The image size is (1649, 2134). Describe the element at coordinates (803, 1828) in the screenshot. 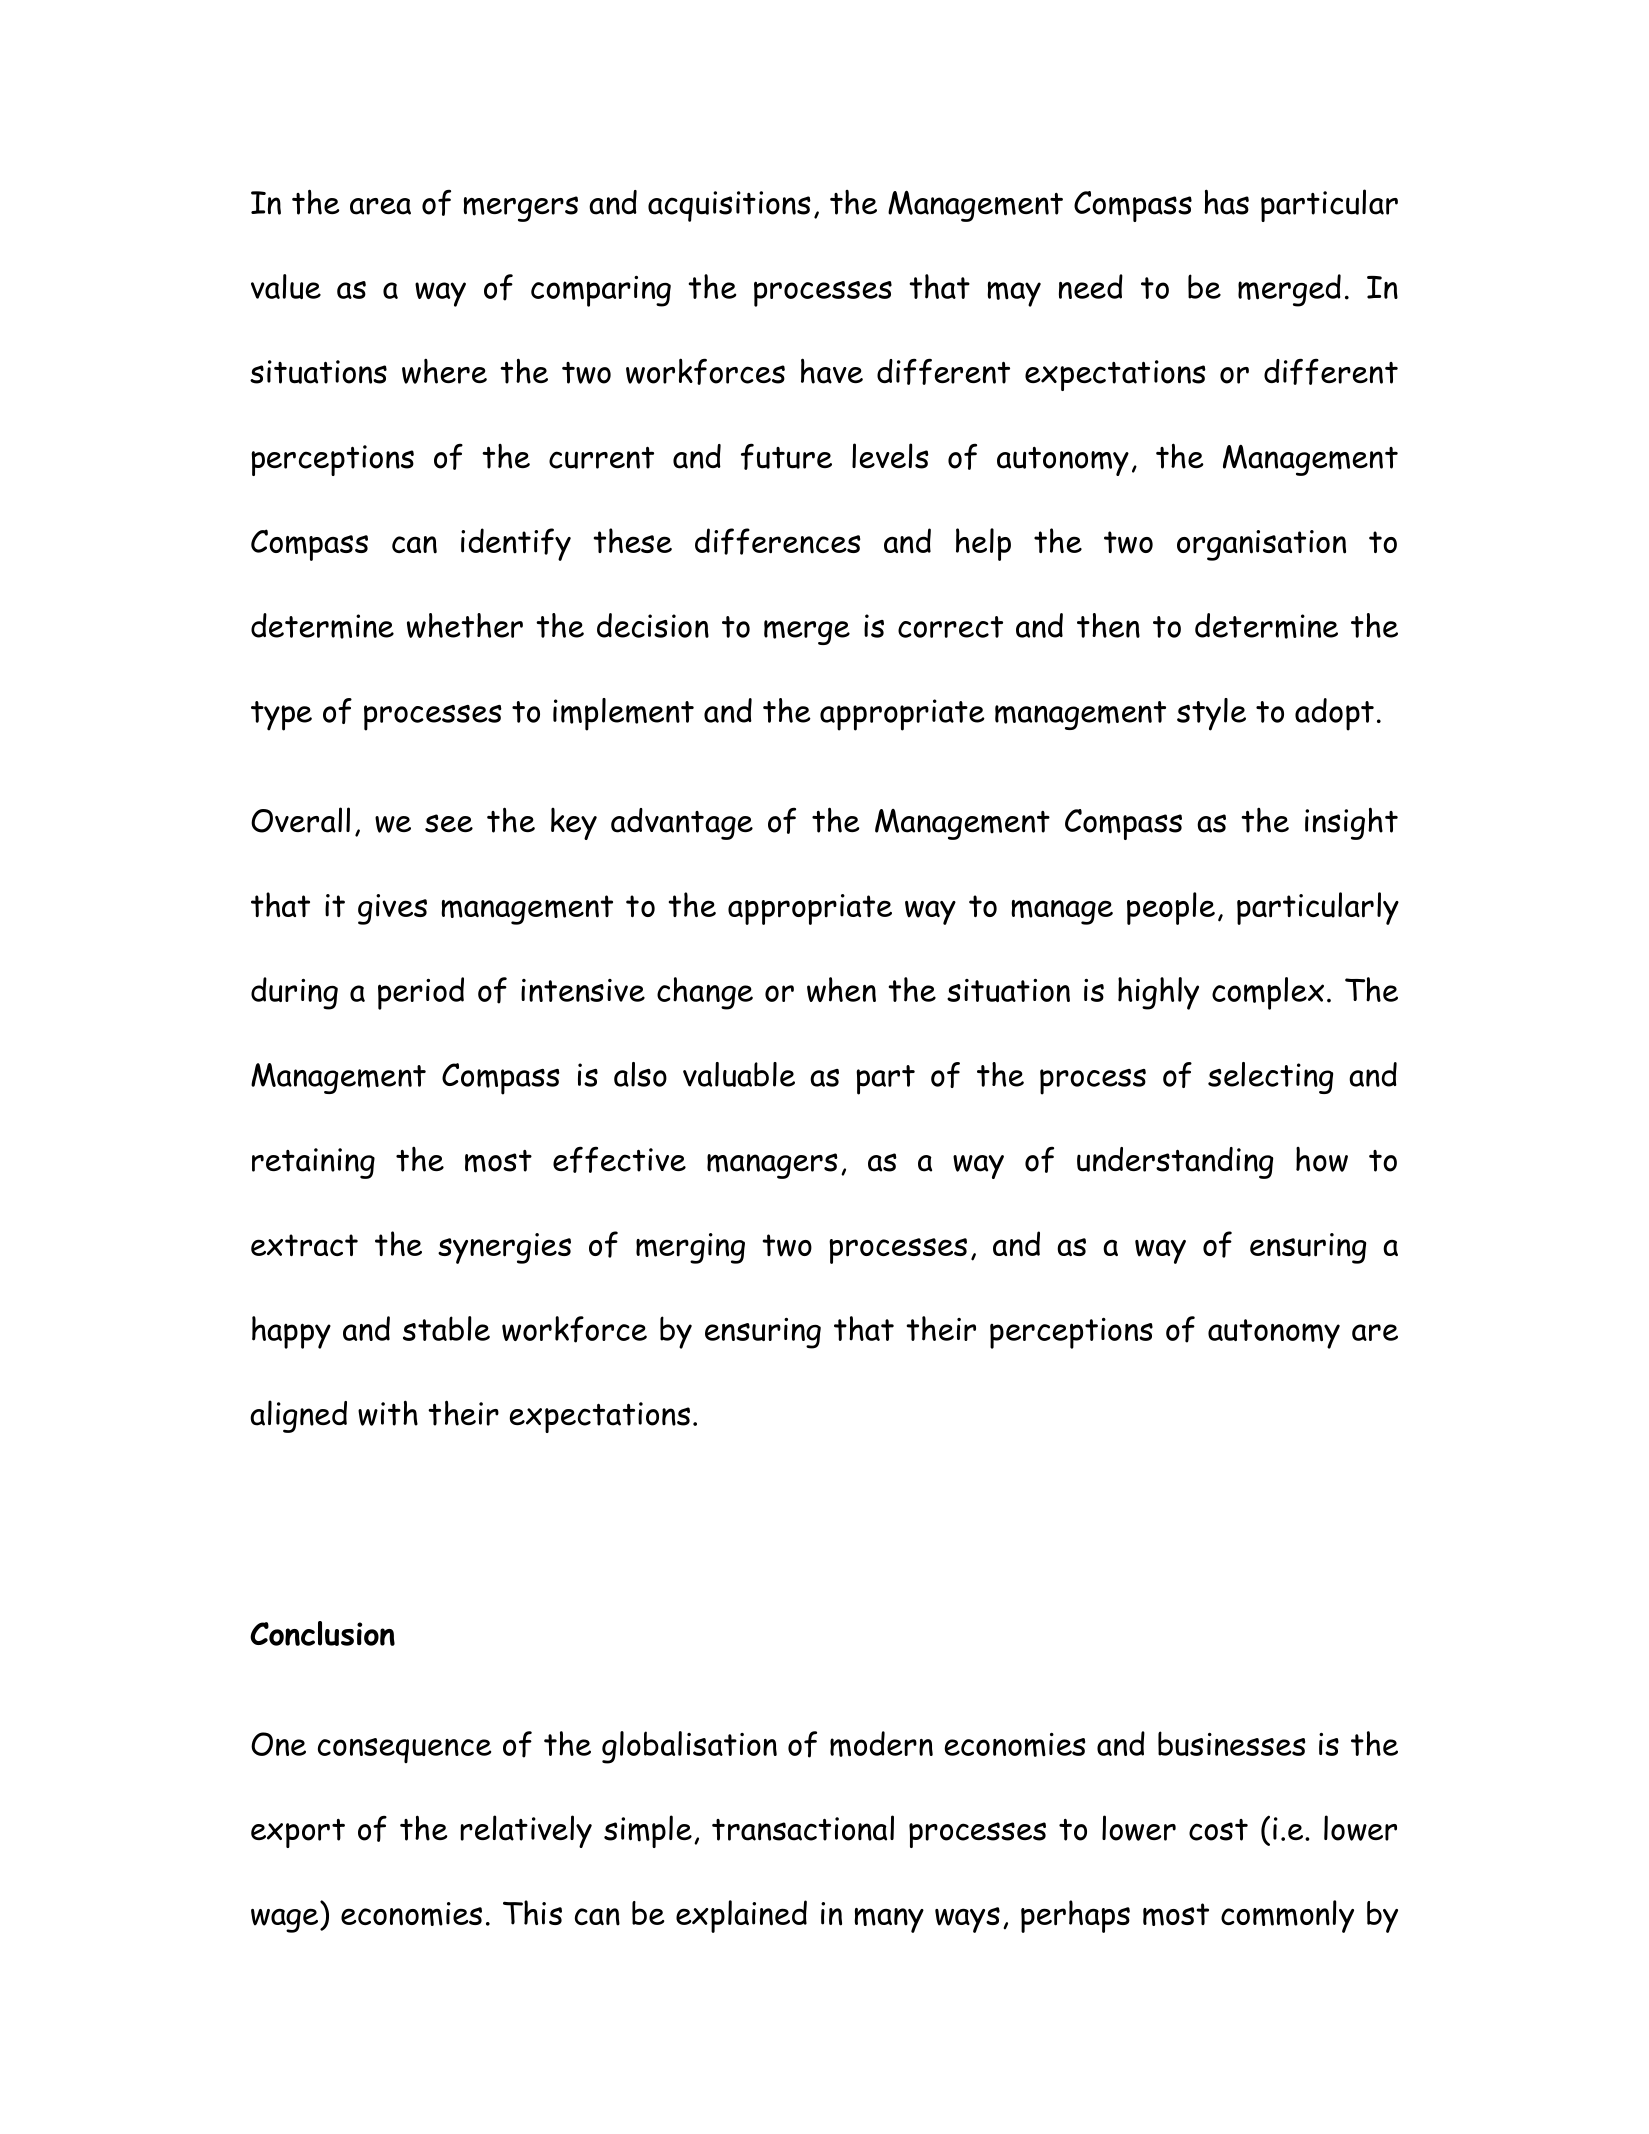

I see `transactional` at that location.
